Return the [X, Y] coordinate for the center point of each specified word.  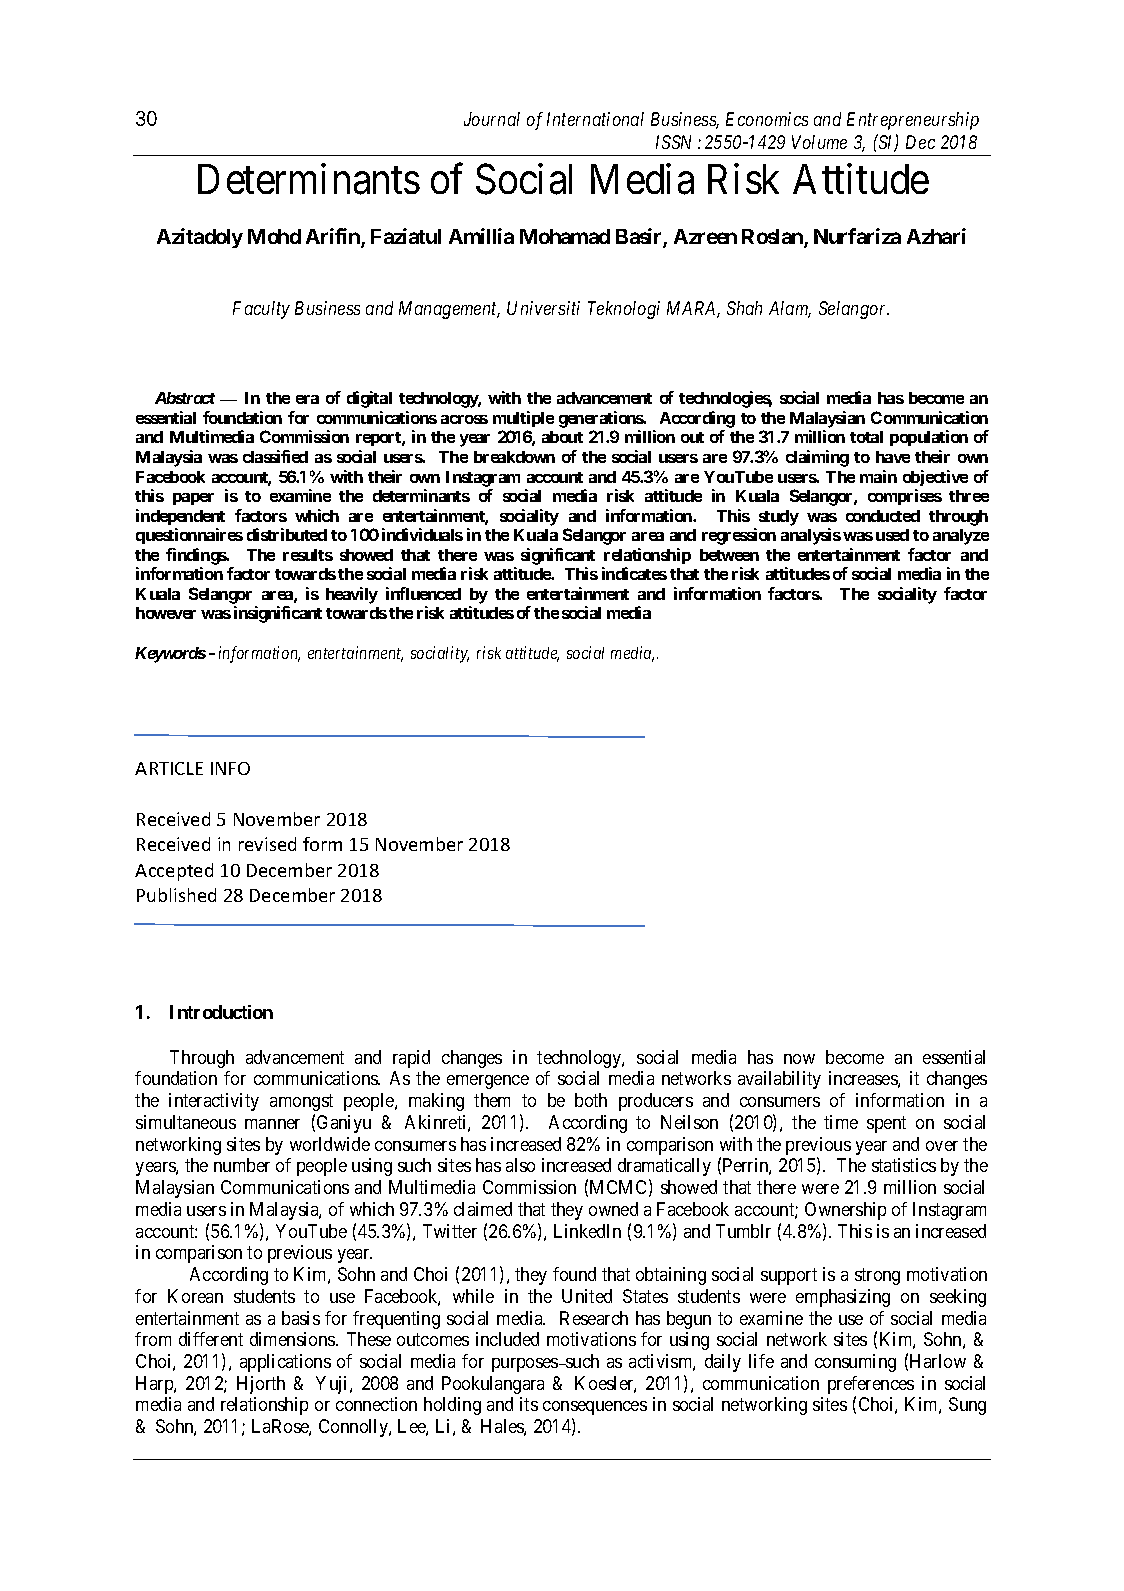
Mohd [274, 236]
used [892, 535]
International [595, 119]
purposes [526, 1365]
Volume [819, 142]
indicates [634, 573]
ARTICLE [169, 768]
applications [285, 1363]
